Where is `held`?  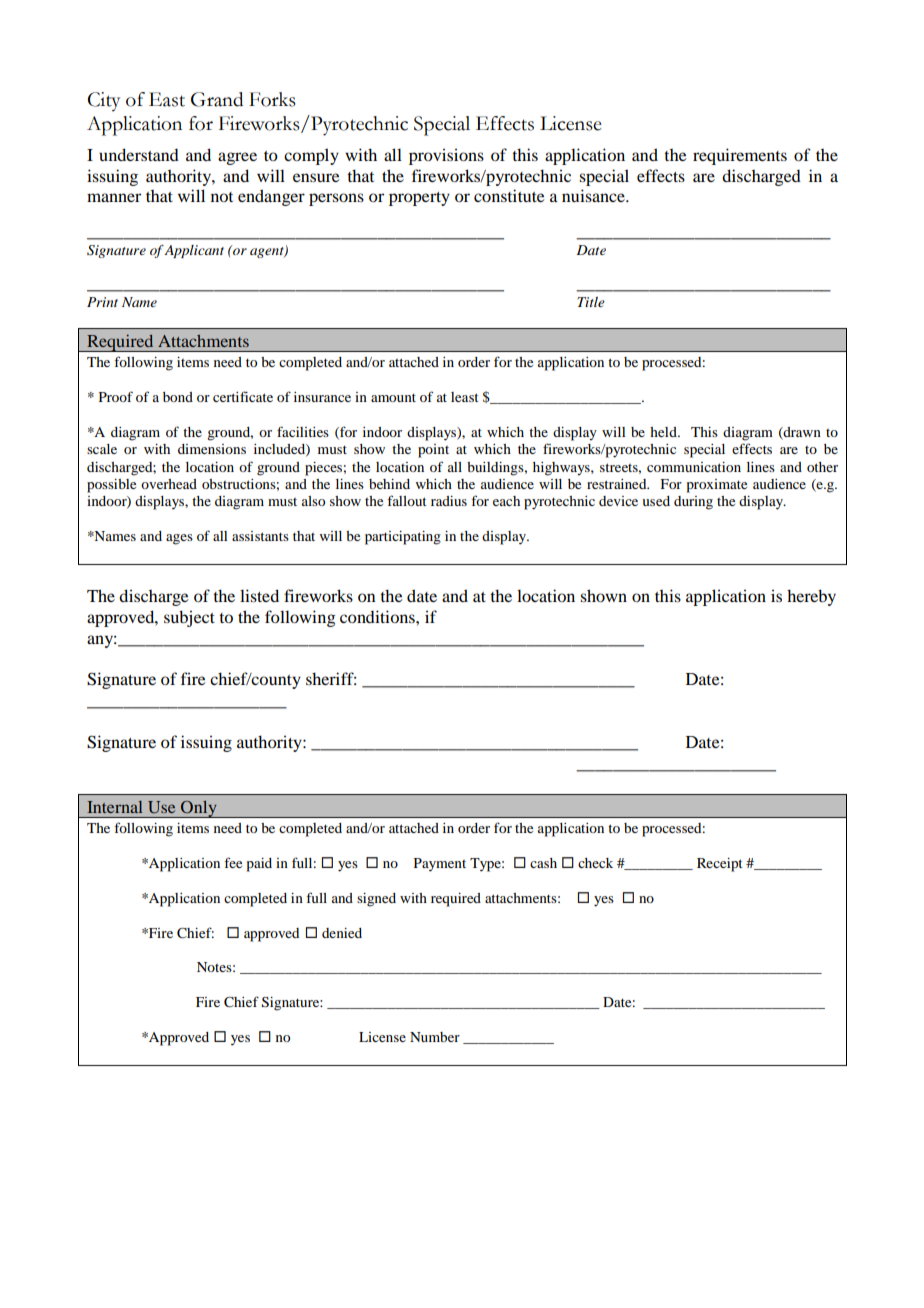 held is located at coordinates (664, 432).
